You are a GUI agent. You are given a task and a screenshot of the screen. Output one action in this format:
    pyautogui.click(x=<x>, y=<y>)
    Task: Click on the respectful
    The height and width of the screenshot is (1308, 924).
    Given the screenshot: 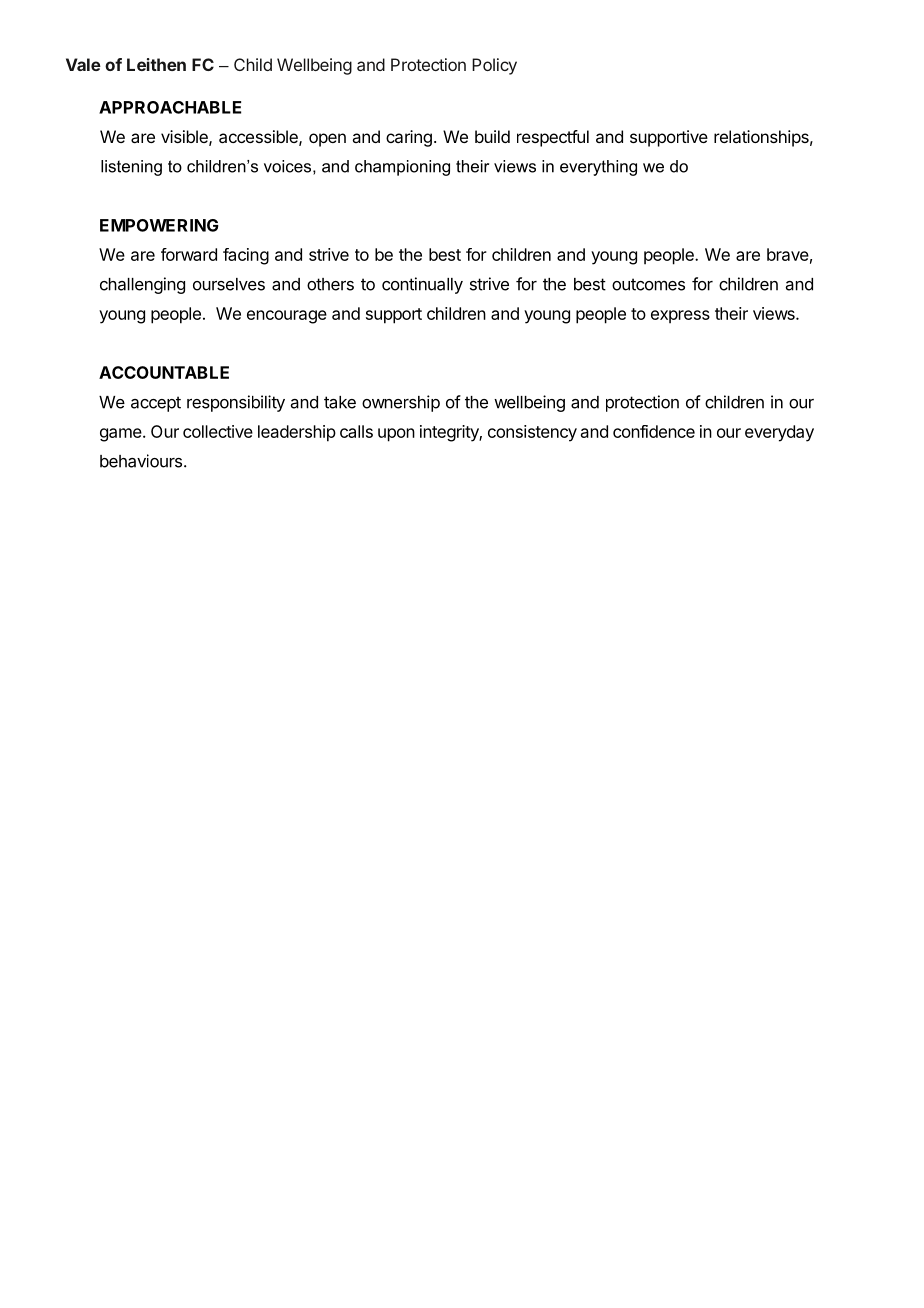 What is the action you would take?
    pyautogui.click(x=553, y=138)
